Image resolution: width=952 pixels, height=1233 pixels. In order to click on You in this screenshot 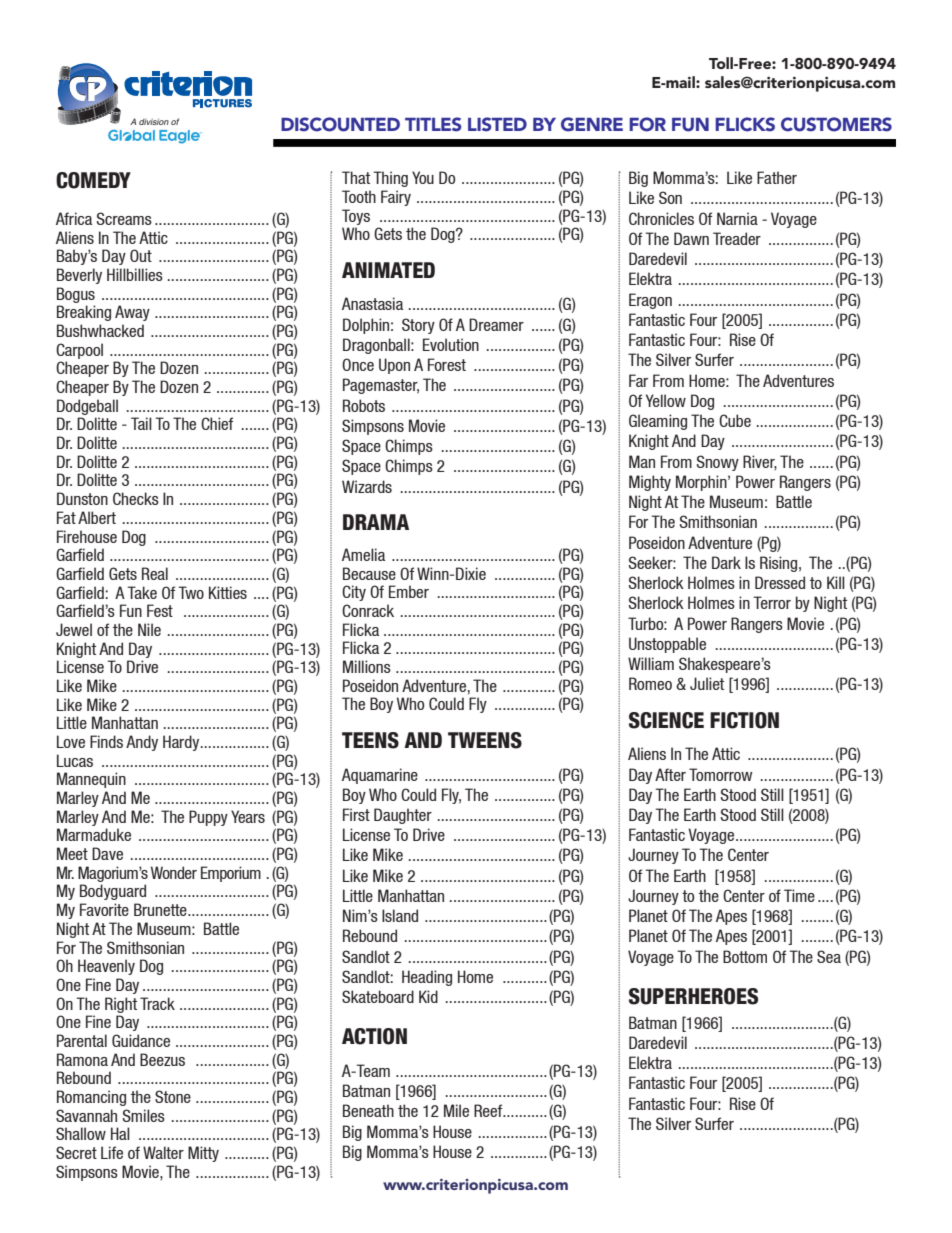, I will do `click(423, 177)`.
